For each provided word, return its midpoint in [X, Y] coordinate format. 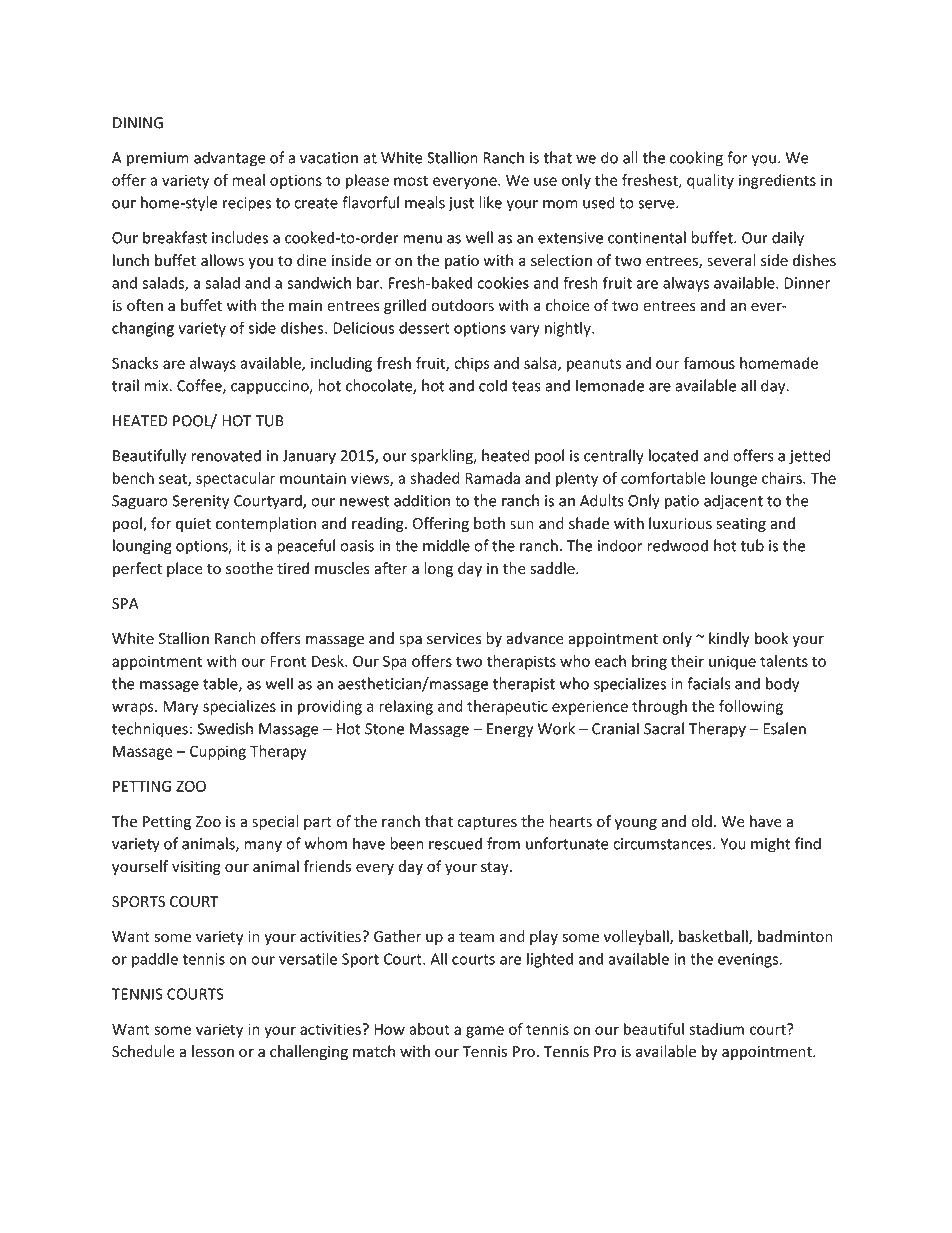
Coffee [200, 386]
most [411, 180]
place [185, 569]
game [485, 1032]
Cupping [218, 752]
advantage [230, 159]
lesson [213, 1051]
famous [709, 363]
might [771, 845]
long [438, 569]
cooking [696, 159]
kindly [729, 639]
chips [472, 364]
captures [487, 823]
